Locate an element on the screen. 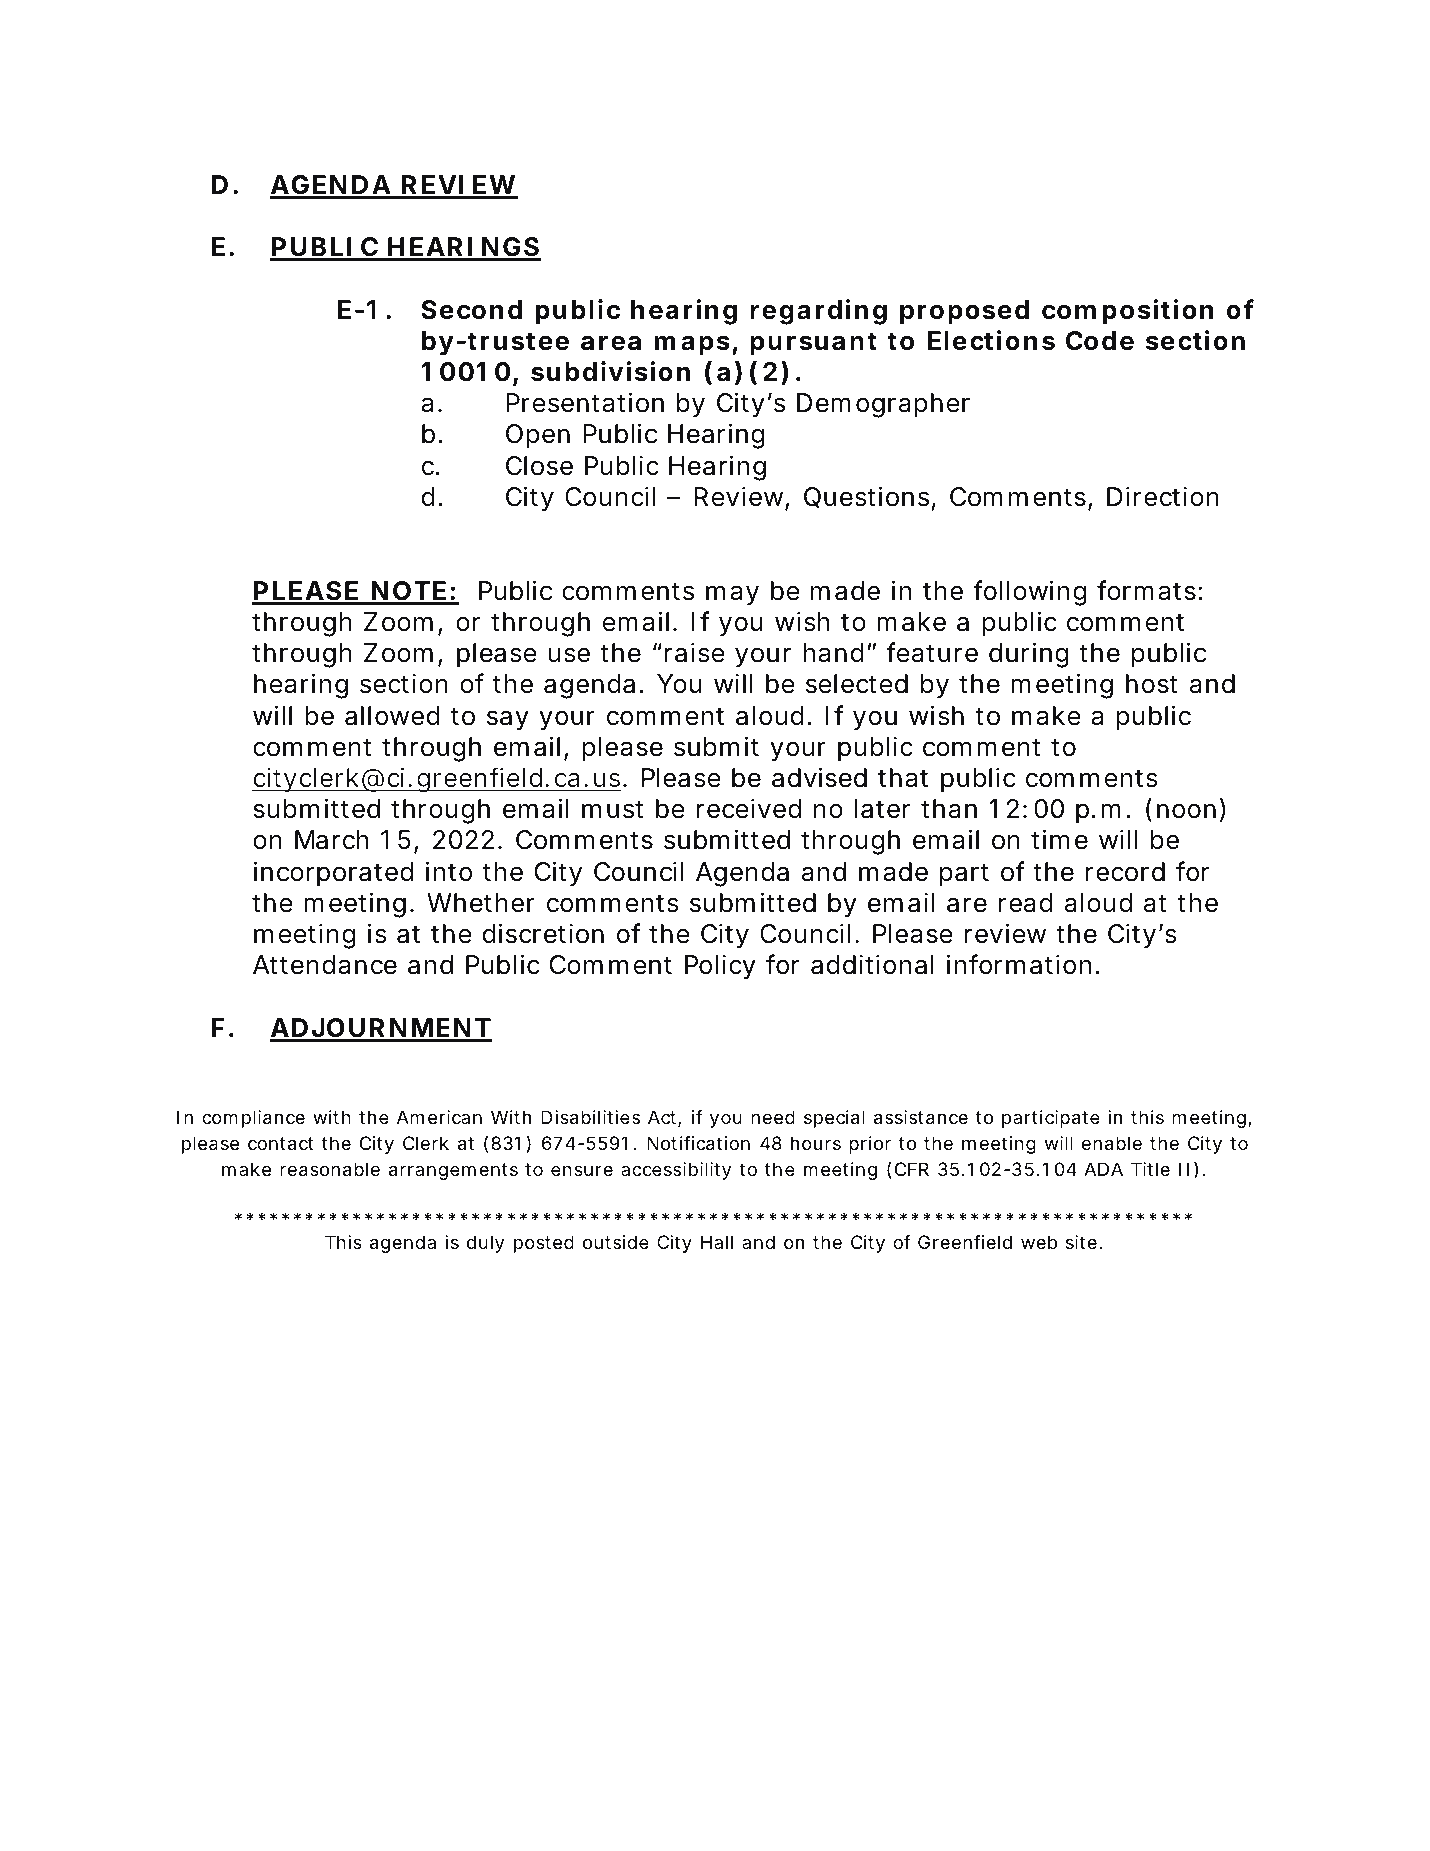 This screenshot has height=1851, width=1430. reasonable is located at coordinates (330, 1169).
